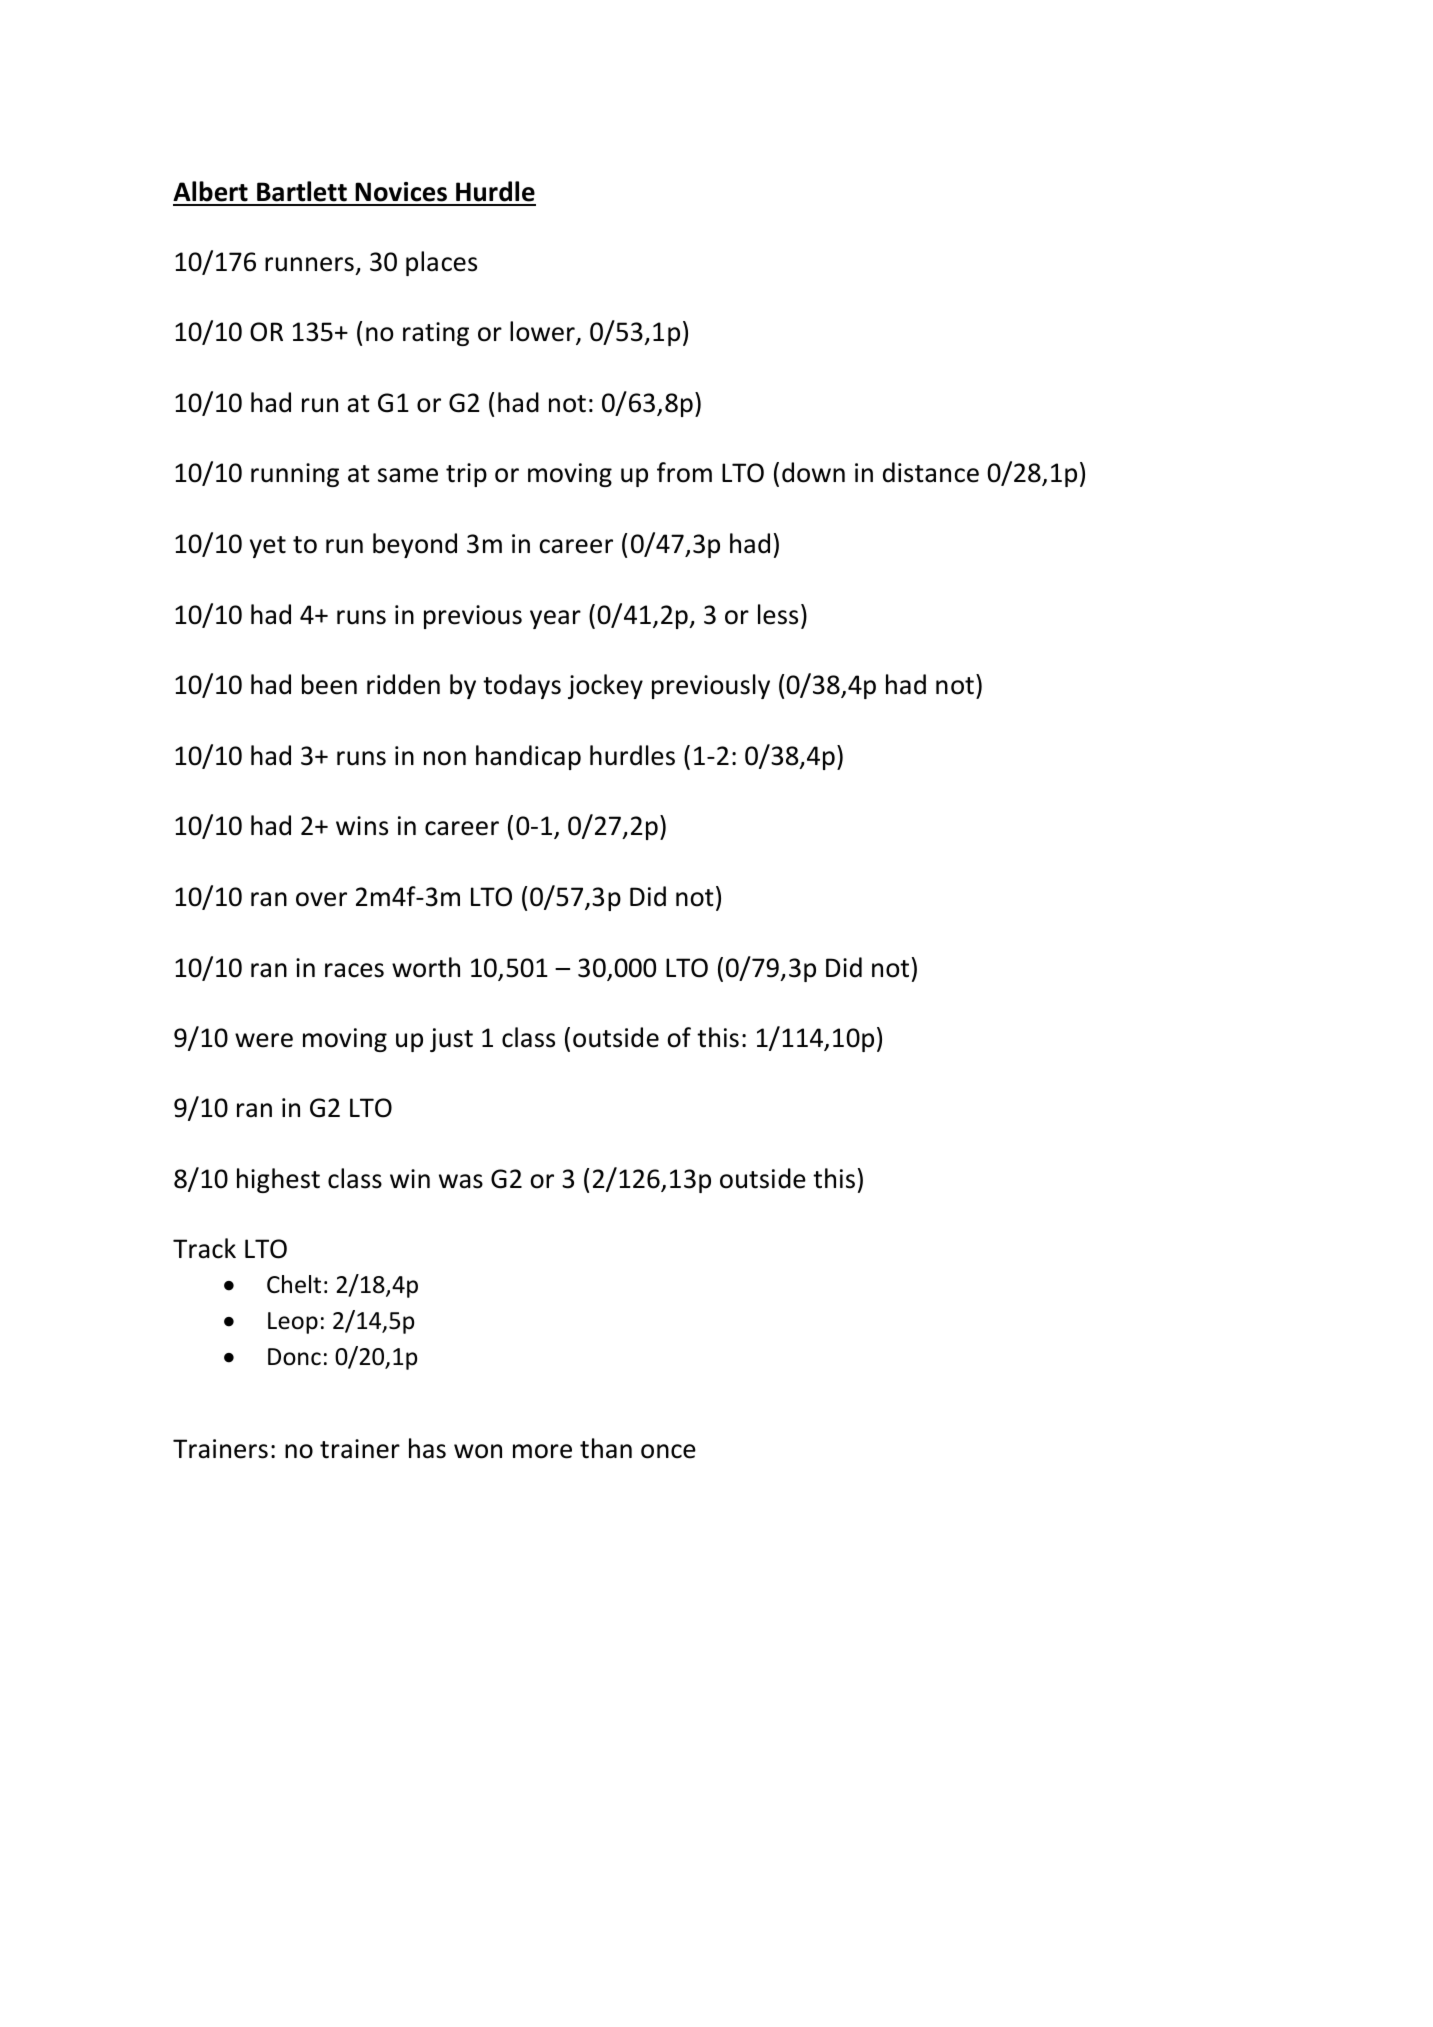 The width and height of the image is (1433, 2027). Describe the element at coordinates (451, 1040) in the image. I see `just` at that location.
